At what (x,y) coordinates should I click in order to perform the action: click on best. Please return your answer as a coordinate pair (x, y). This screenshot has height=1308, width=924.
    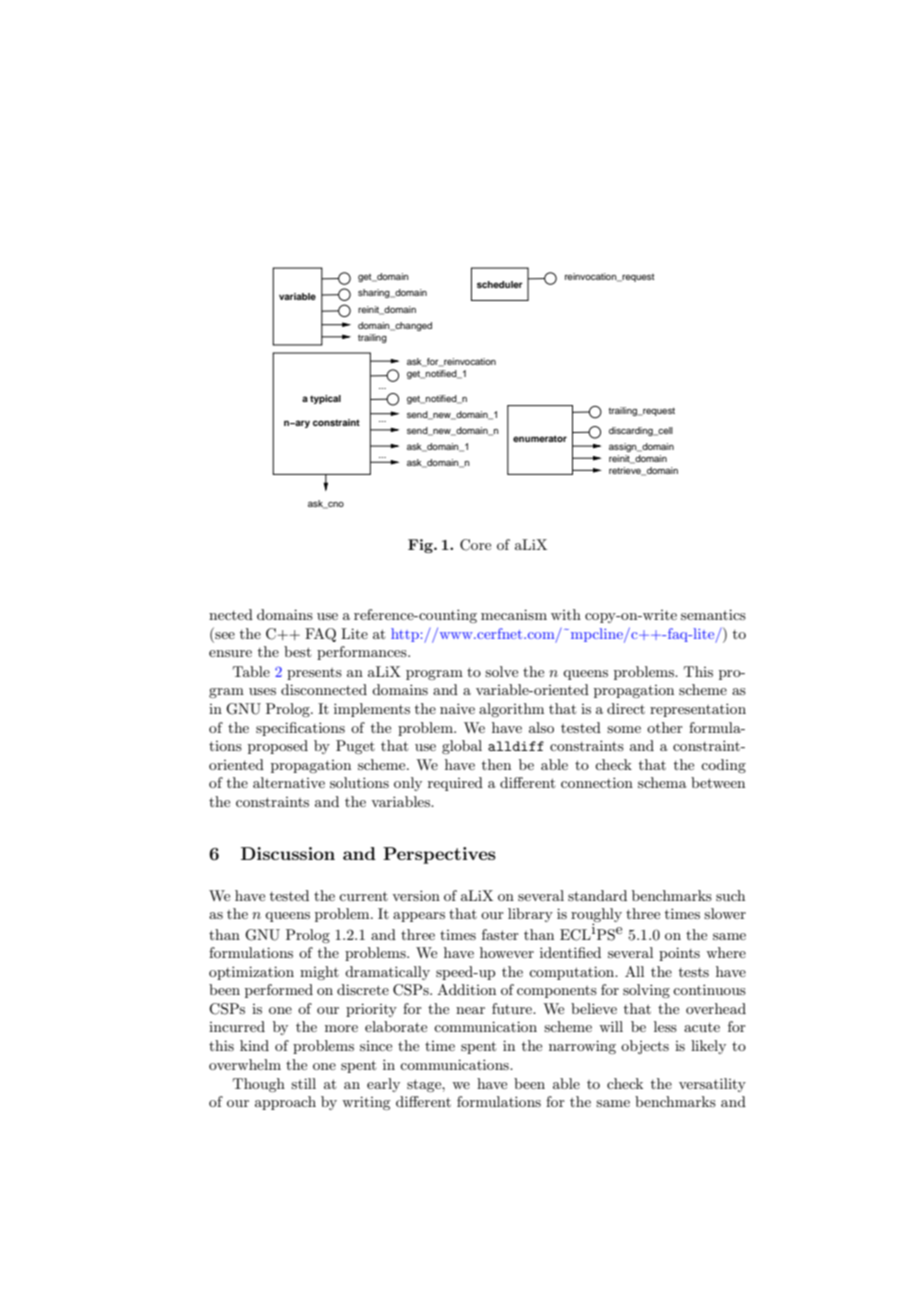
    Looking at the image, I should click on (297, 651).
